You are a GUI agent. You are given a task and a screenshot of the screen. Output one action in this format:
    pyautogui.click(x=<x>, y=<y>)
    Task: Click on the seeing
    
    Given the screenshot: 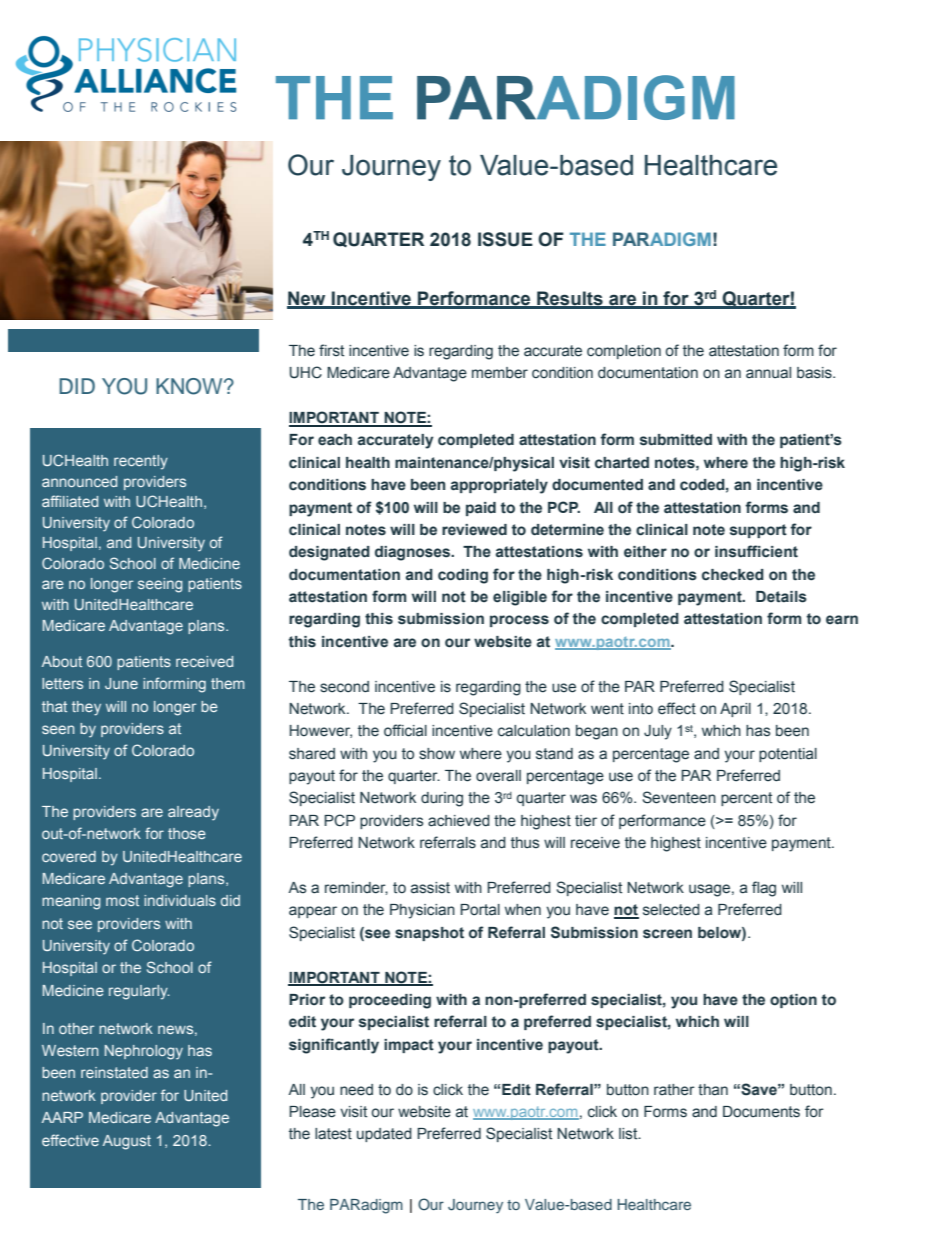 What is the action you would take?
    pyautogui.click(x=160, y=585)
